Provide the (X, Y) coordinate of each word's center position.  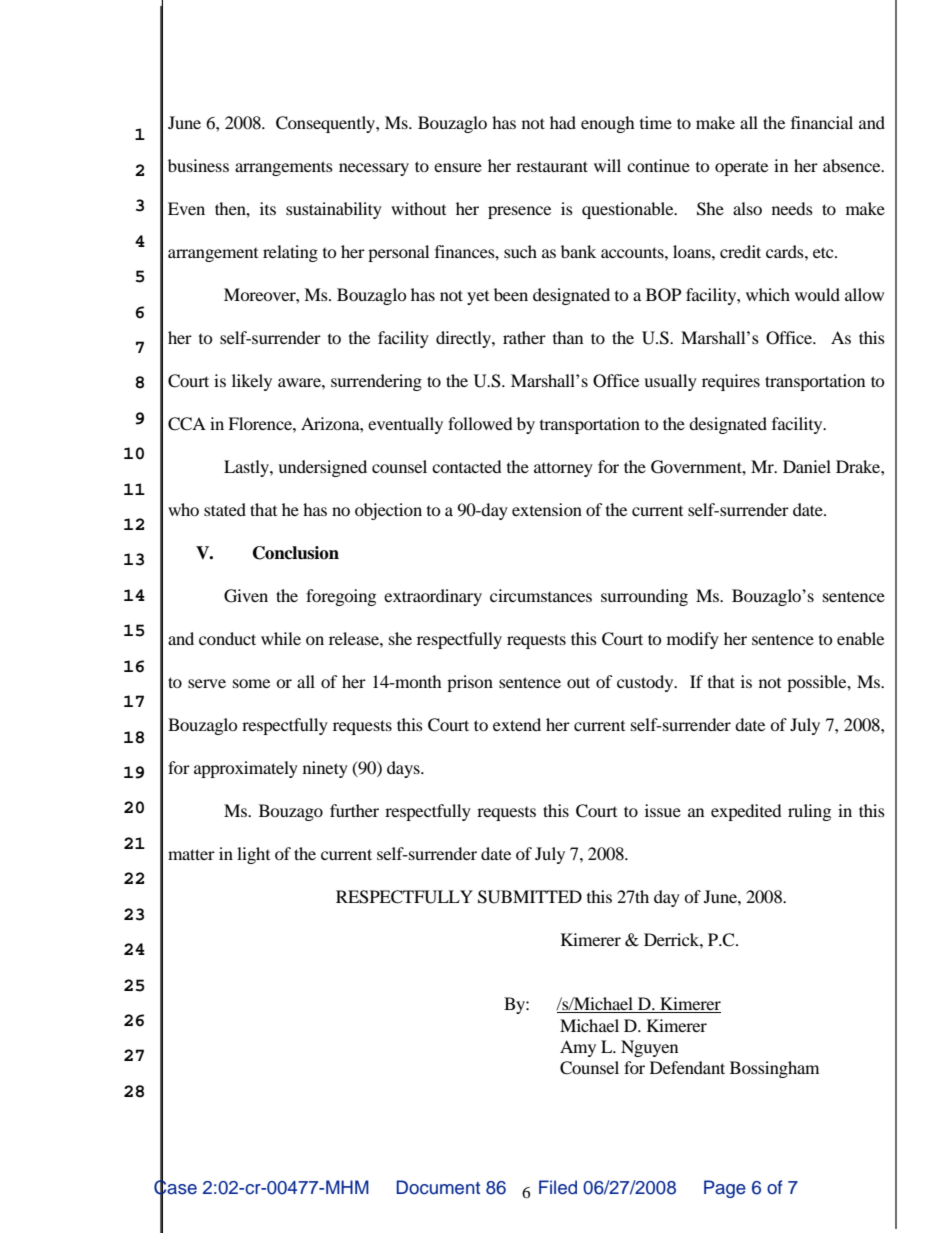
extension (547, 509)
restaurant (552, 166)
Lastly (247, 468)
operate (741, 169)
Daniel (807, 466)
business (198, 165)
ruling (809, 812)
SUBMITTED (530, 897)
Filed (558, 1187)
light (253, 855)
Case (175, 1187)
